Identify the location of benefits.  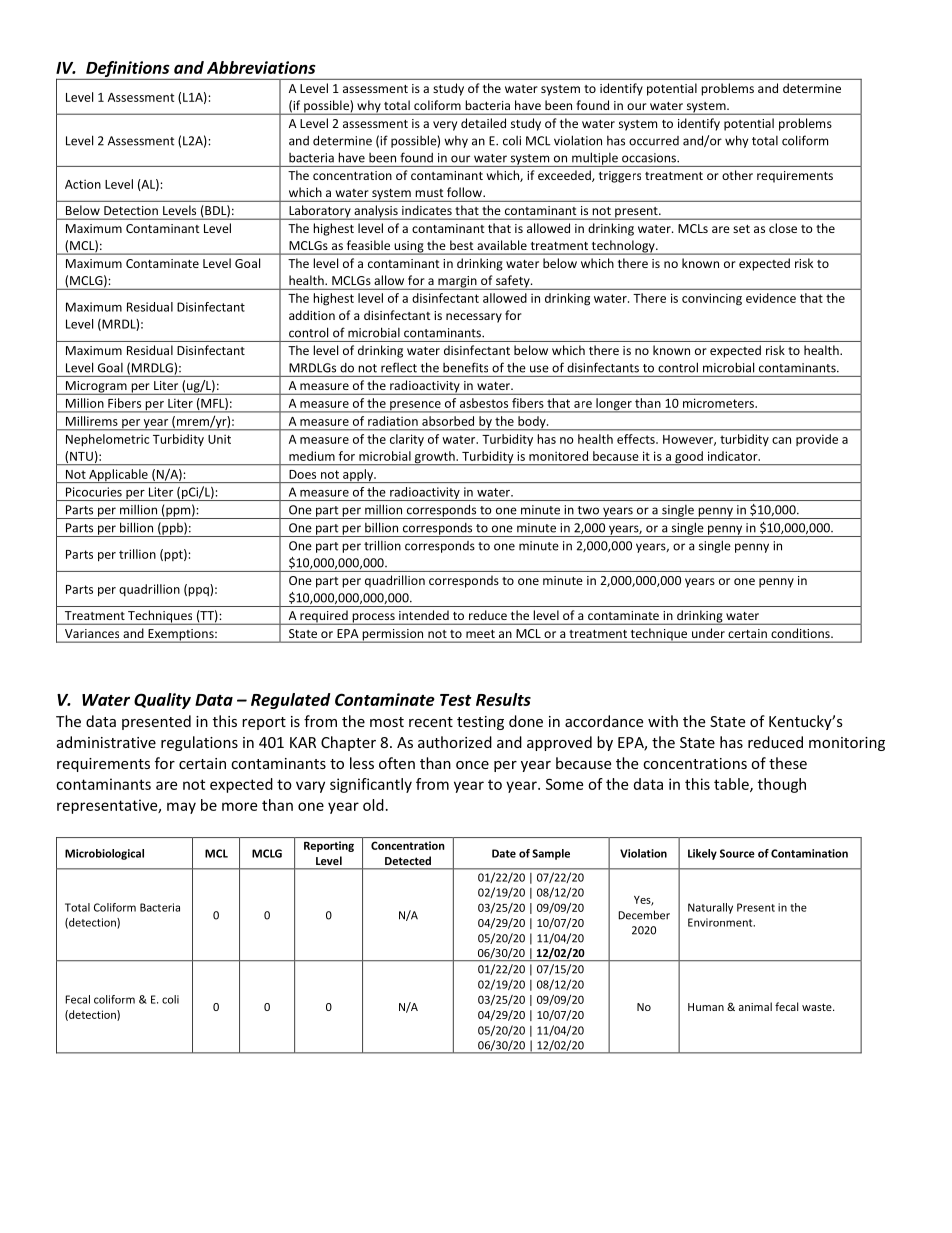
(465, 367).
